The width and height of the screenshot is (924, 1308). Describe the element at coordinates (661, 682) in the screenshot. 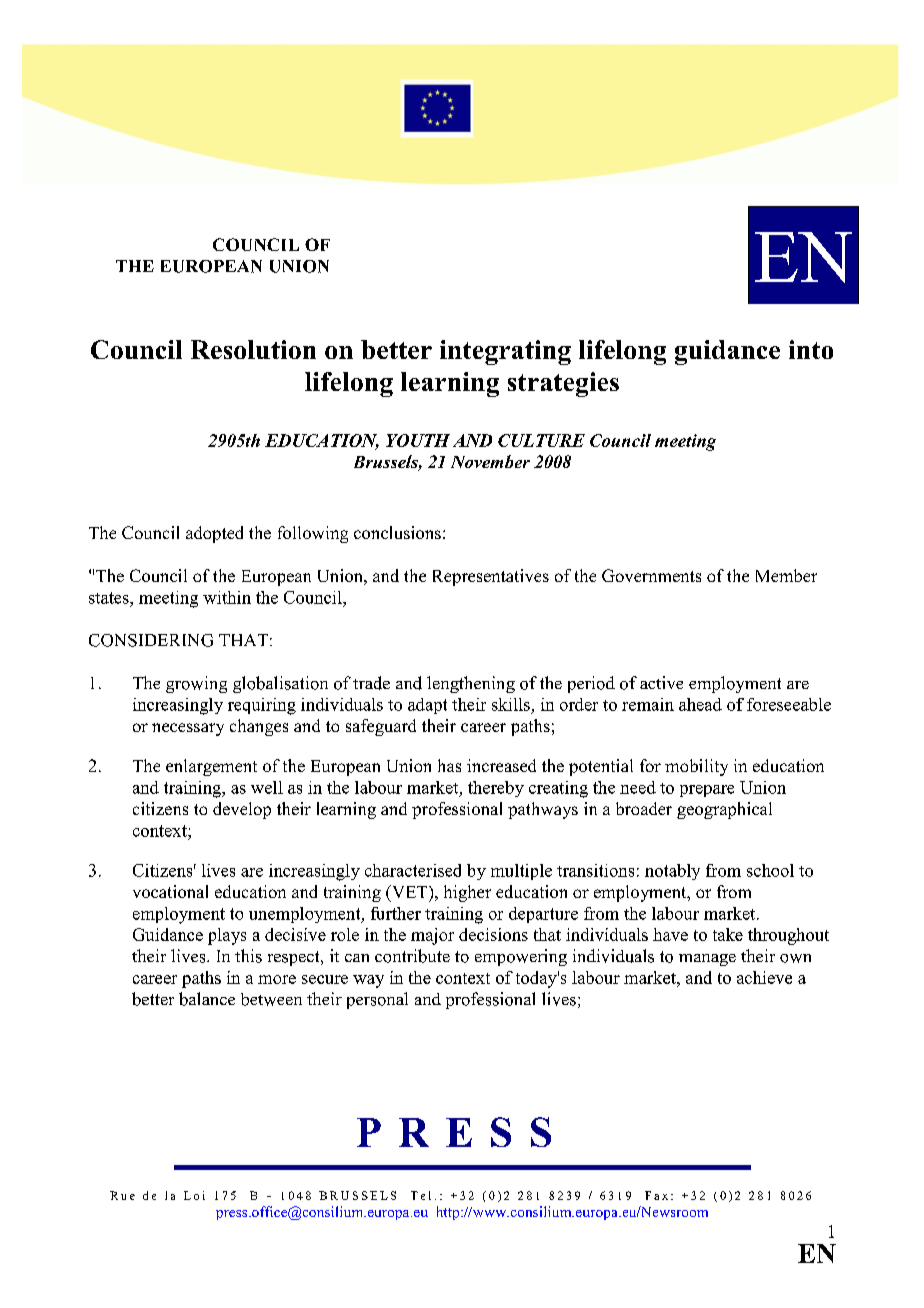

I see `active` at that location.
